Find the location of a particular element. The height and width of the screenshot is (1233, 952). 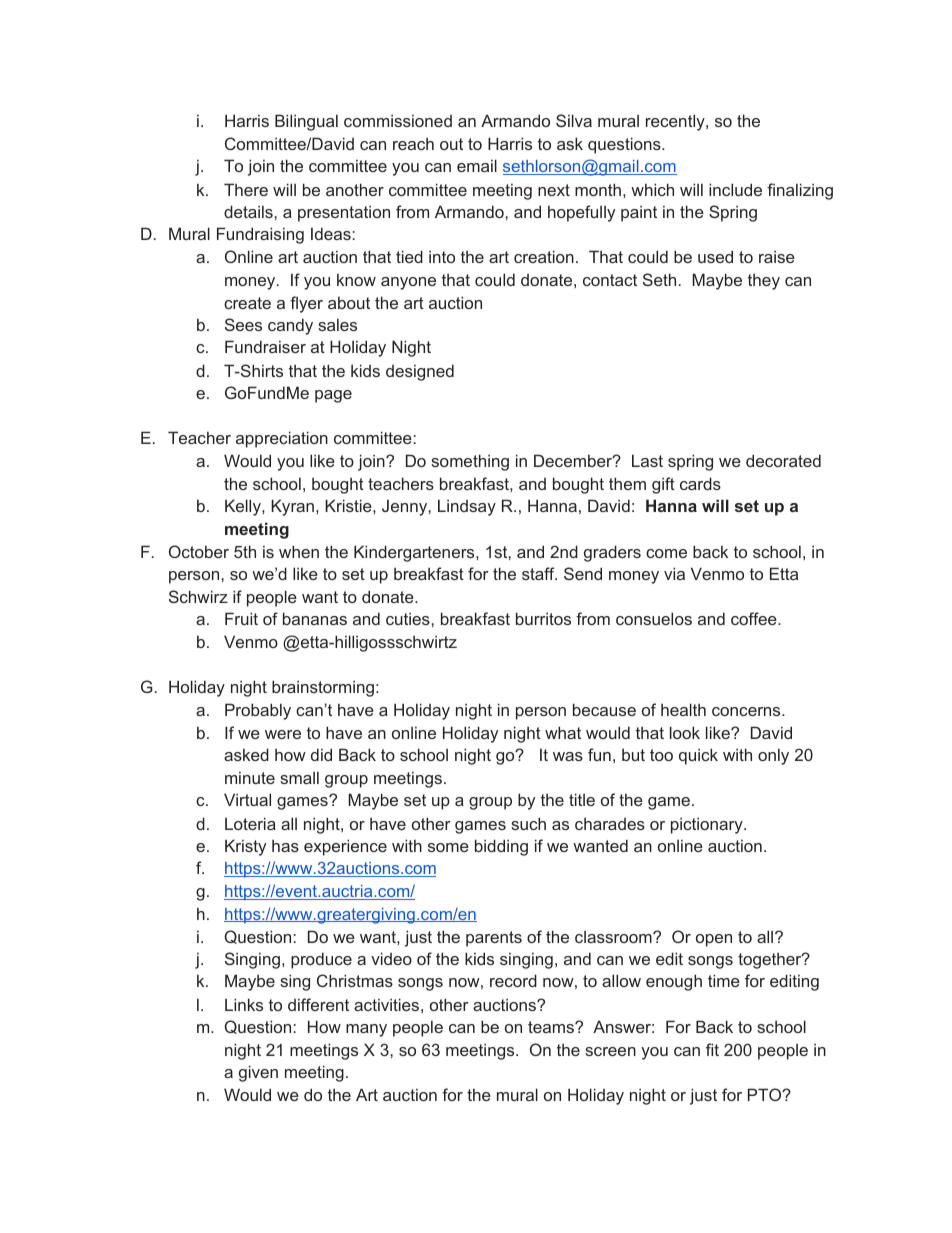

coffee is located at coordinates (755, 618).
